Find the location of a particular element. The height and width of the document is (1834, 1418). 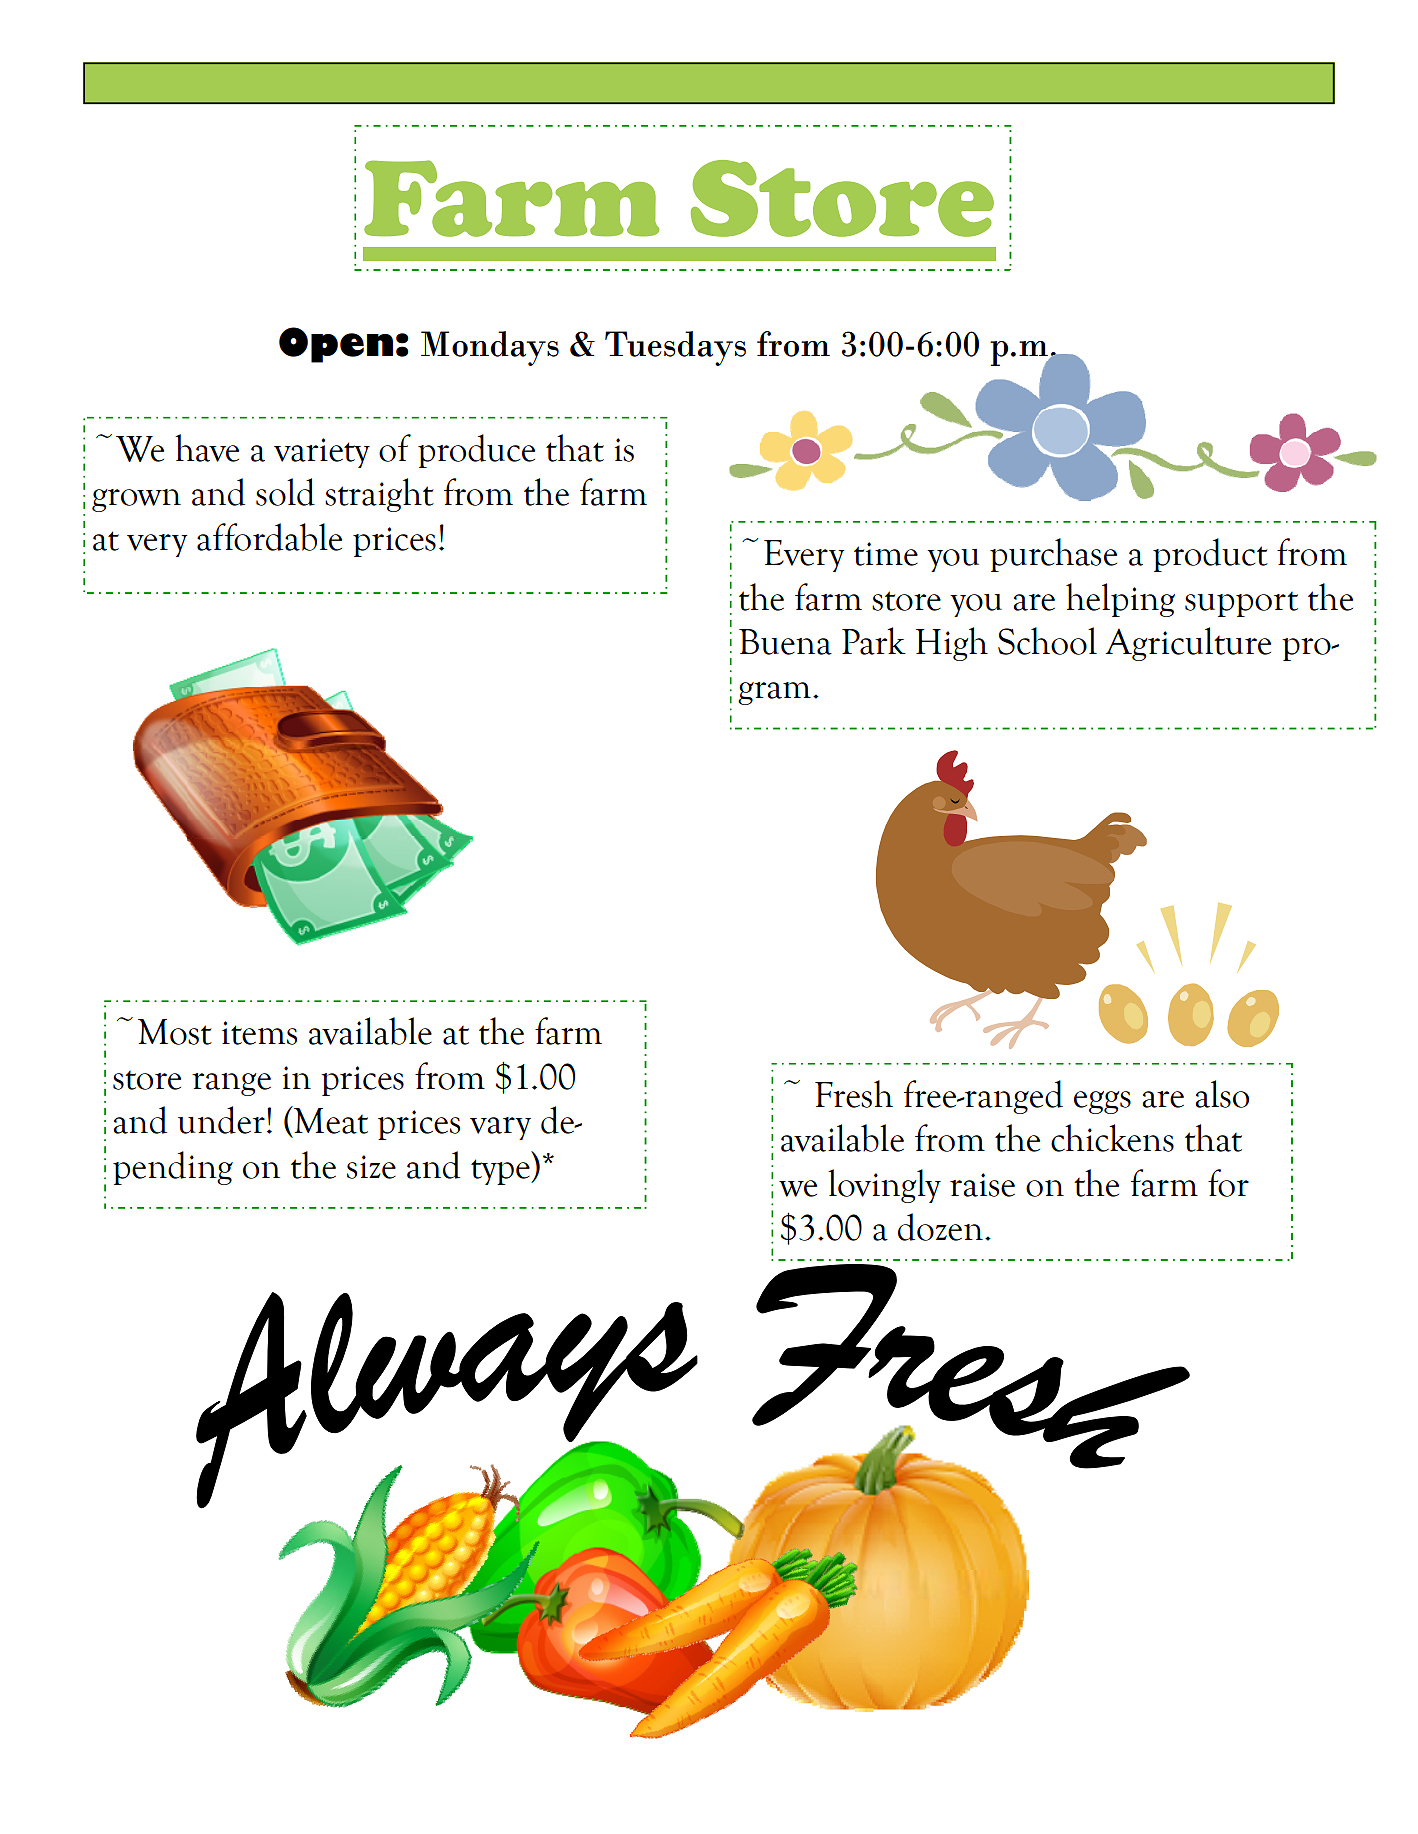

Fresh is located at coordinates (854, 1094).
